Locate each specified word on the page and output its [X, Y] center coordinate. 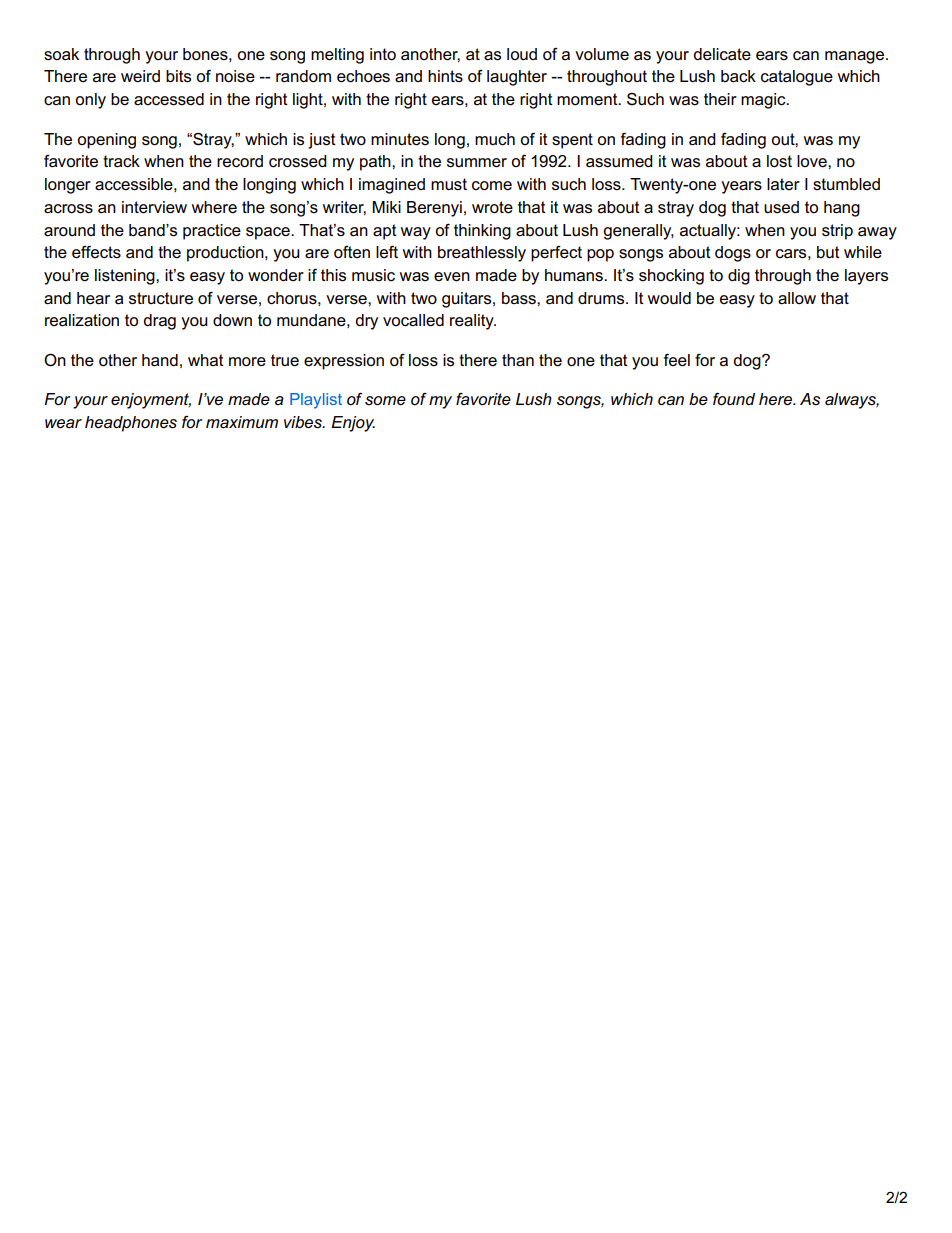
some [385, 401]
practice [212, 232]
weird [140, 76]
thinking [482, 232]
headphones [131, 424]
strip [837, 232]
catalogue [797, 78]
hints [445, 76]
